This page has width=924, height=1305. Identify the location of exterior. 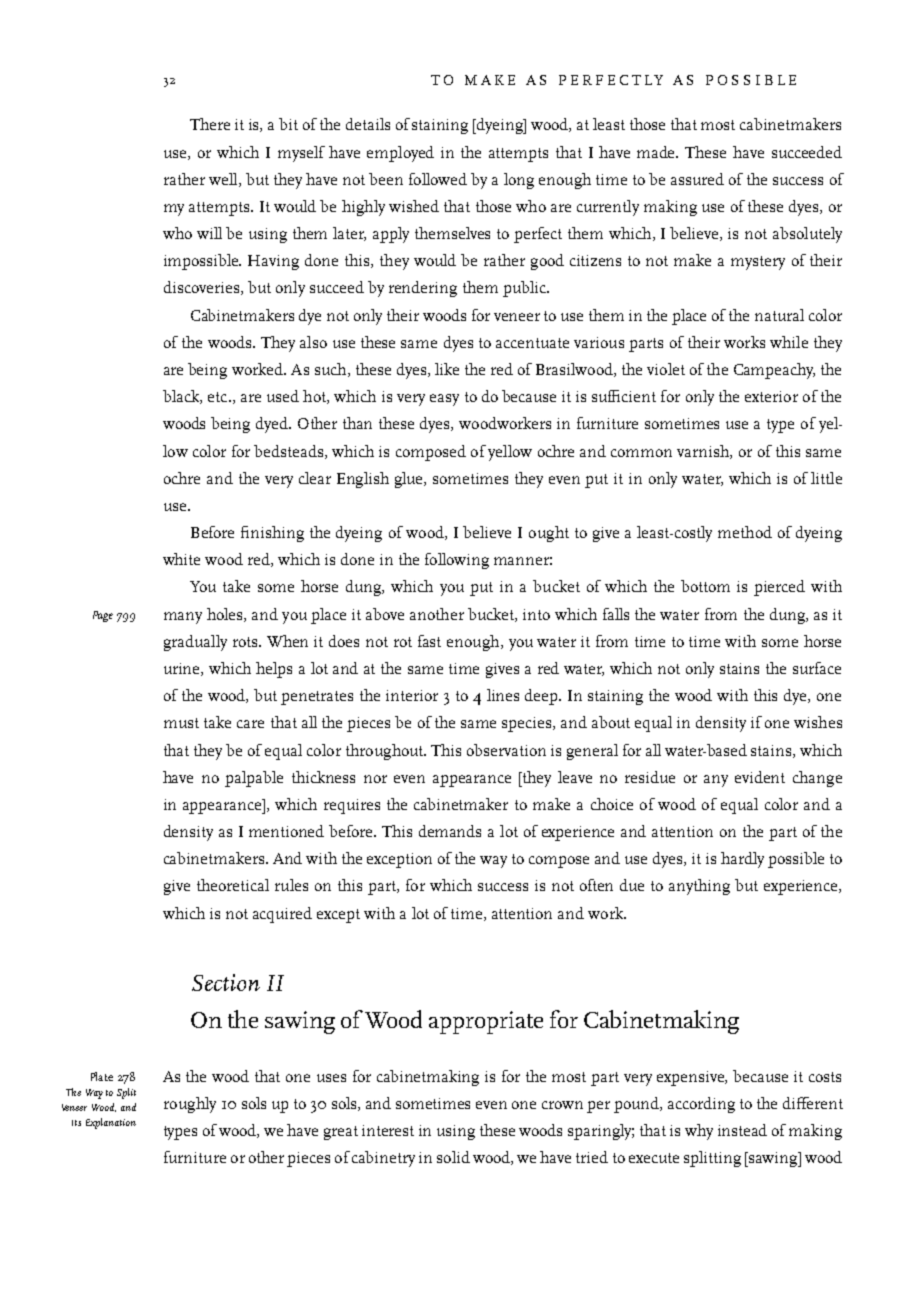
(771, 396).
